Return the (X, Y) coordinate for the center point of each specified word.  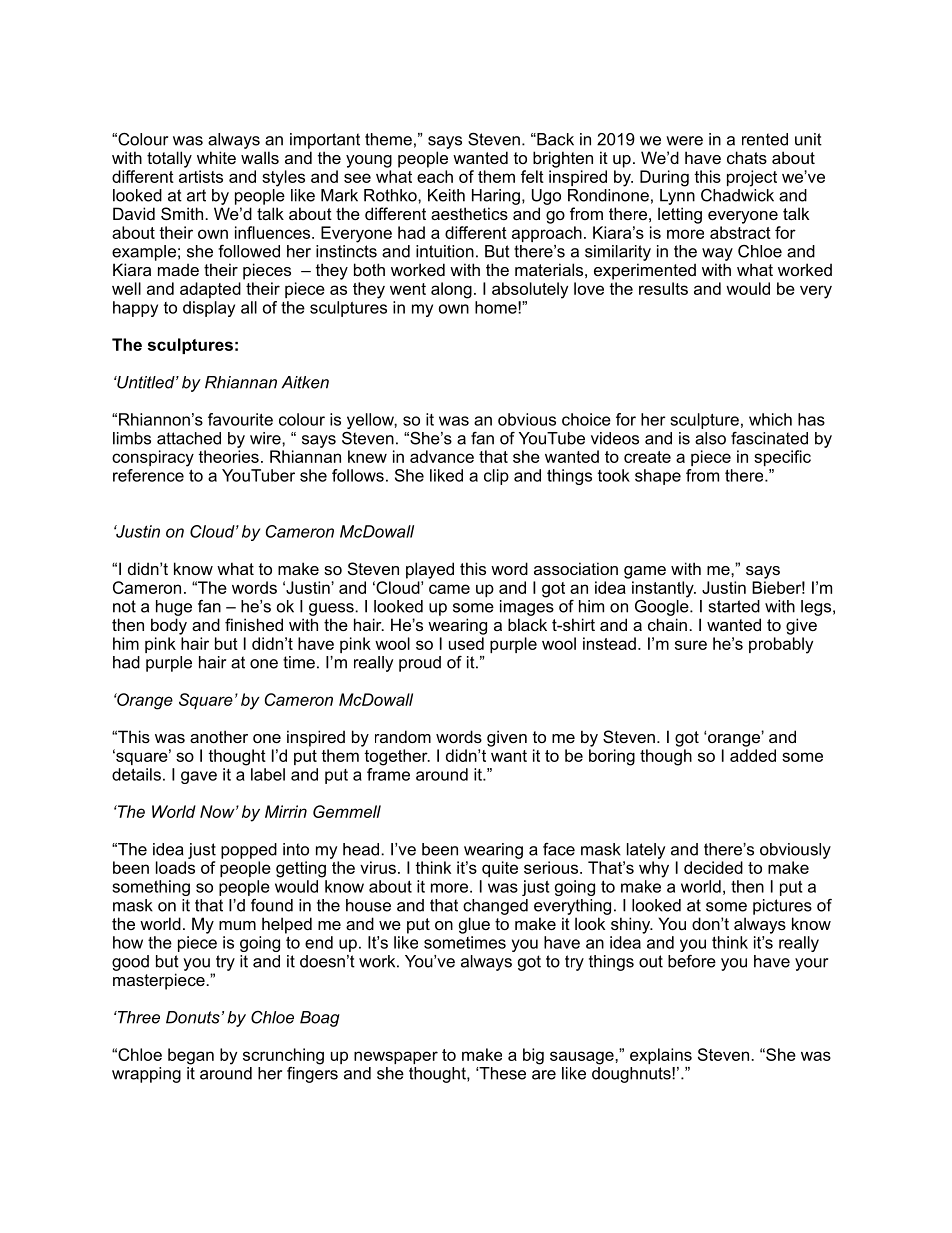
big (533, 1056)
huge (174, 608)
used (466, 643)
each (435, 176)
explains (661, 1056)
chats (747, 157)
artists (201, 176)
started (734, 606)
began (191, 1056)
